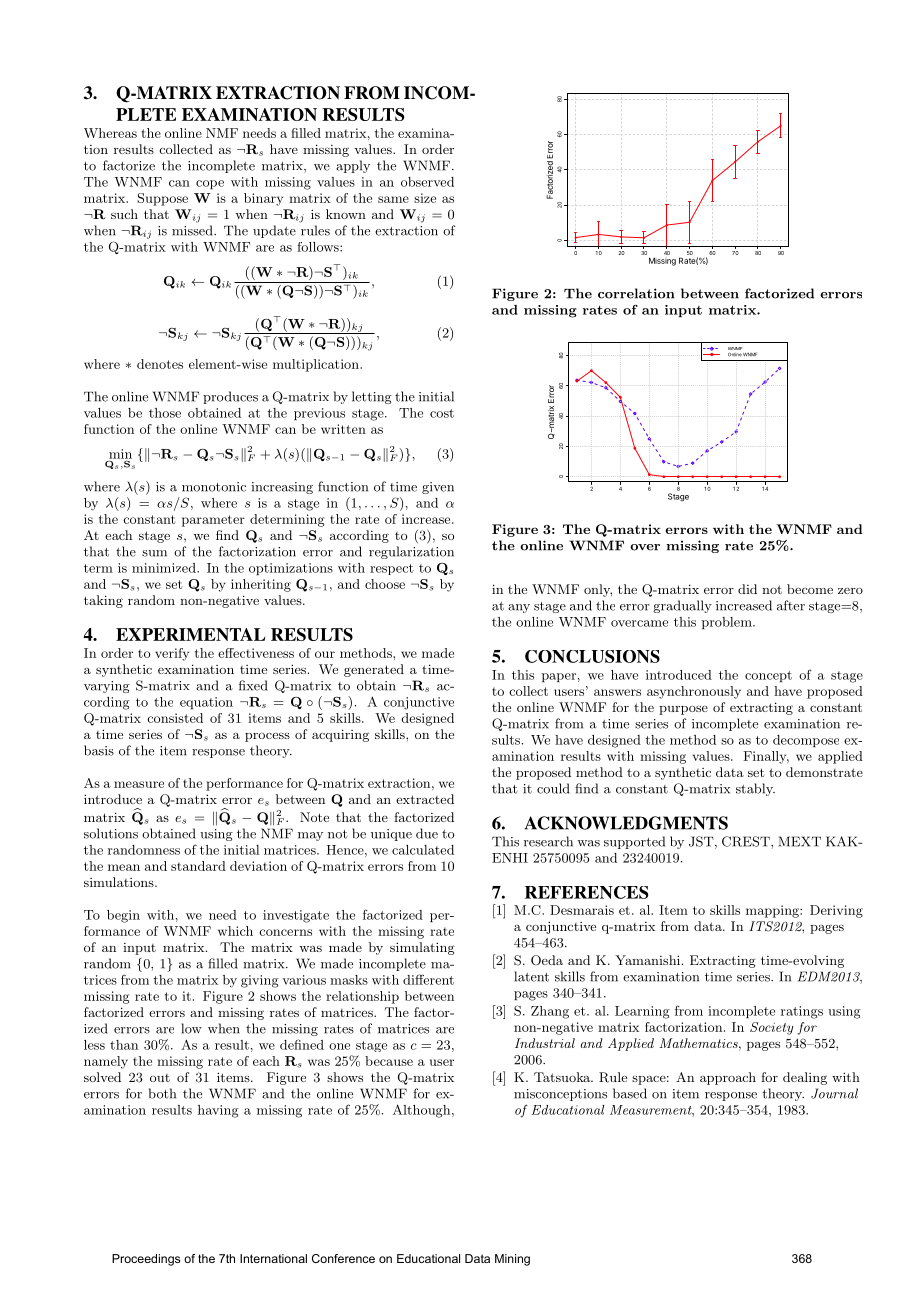 The height and width of the image is (1308, 924). Describe the element at coordinates (423, 850) in the image. I see `calculated` at that location.
